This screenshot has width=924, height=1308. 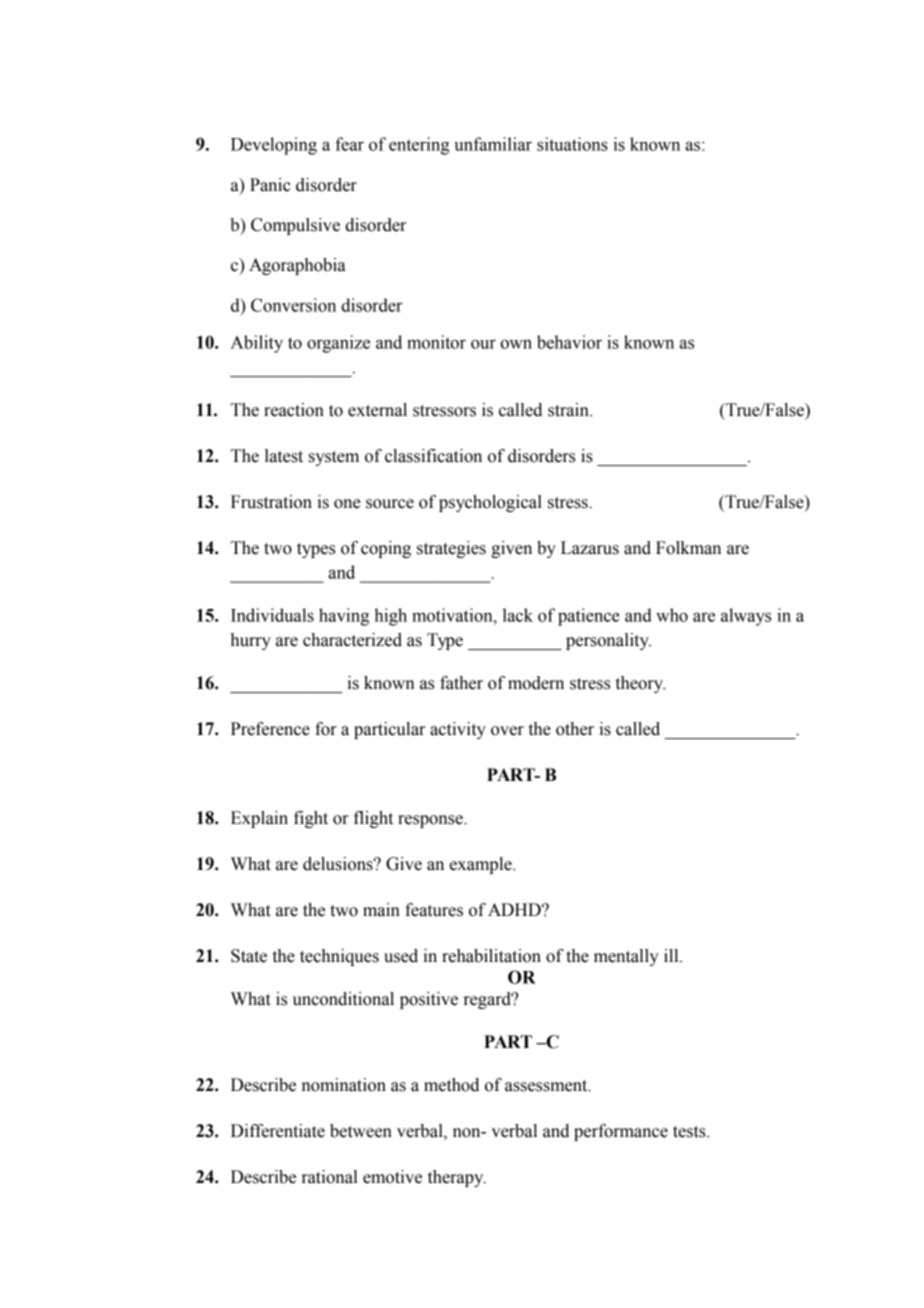 What do you see at coordinates (270, 185) in the screenshot?
I see `Panic` at bounding box center [270, 185].
